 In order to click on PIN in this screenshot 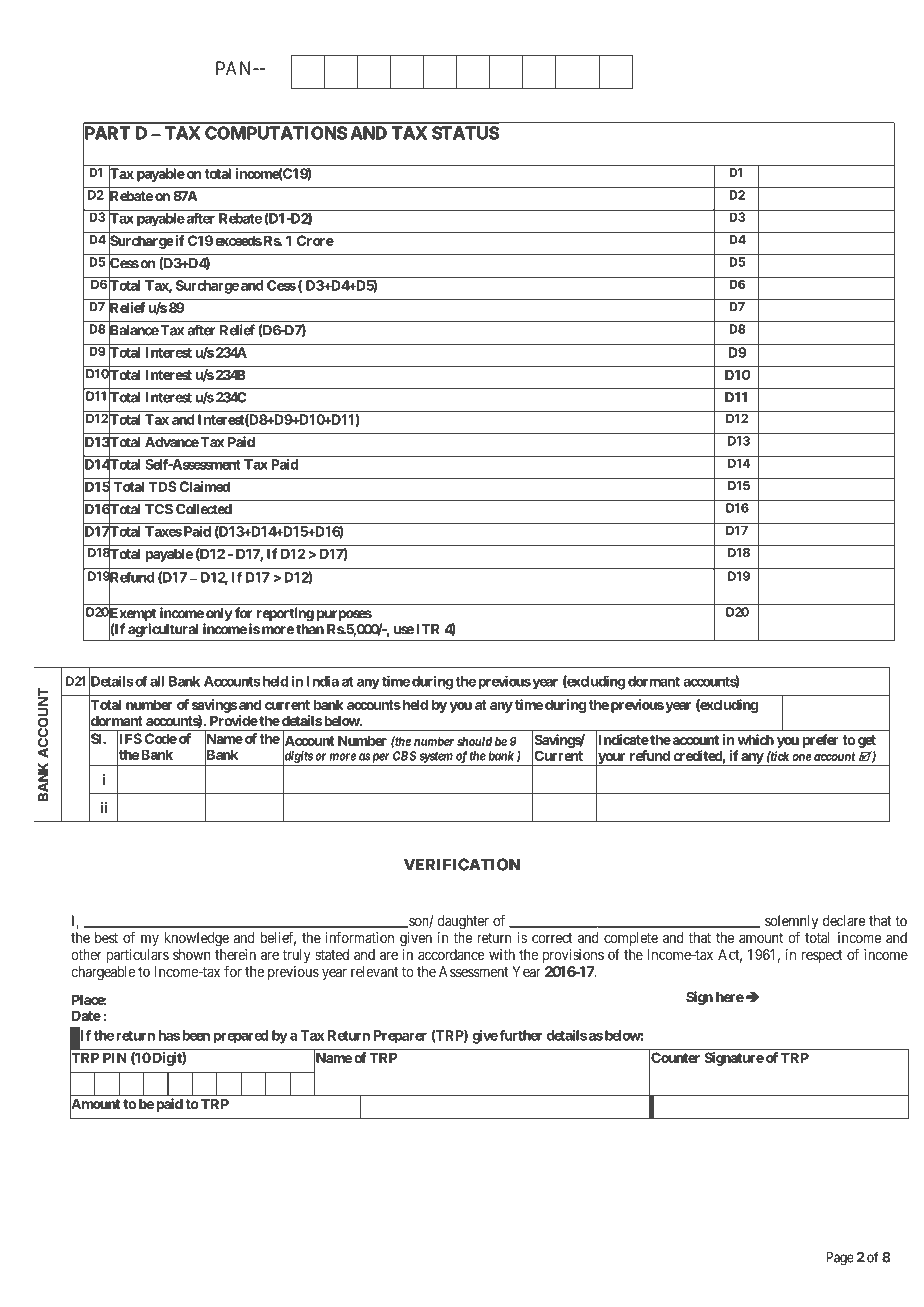, I will do `click(115, 1057)`.
